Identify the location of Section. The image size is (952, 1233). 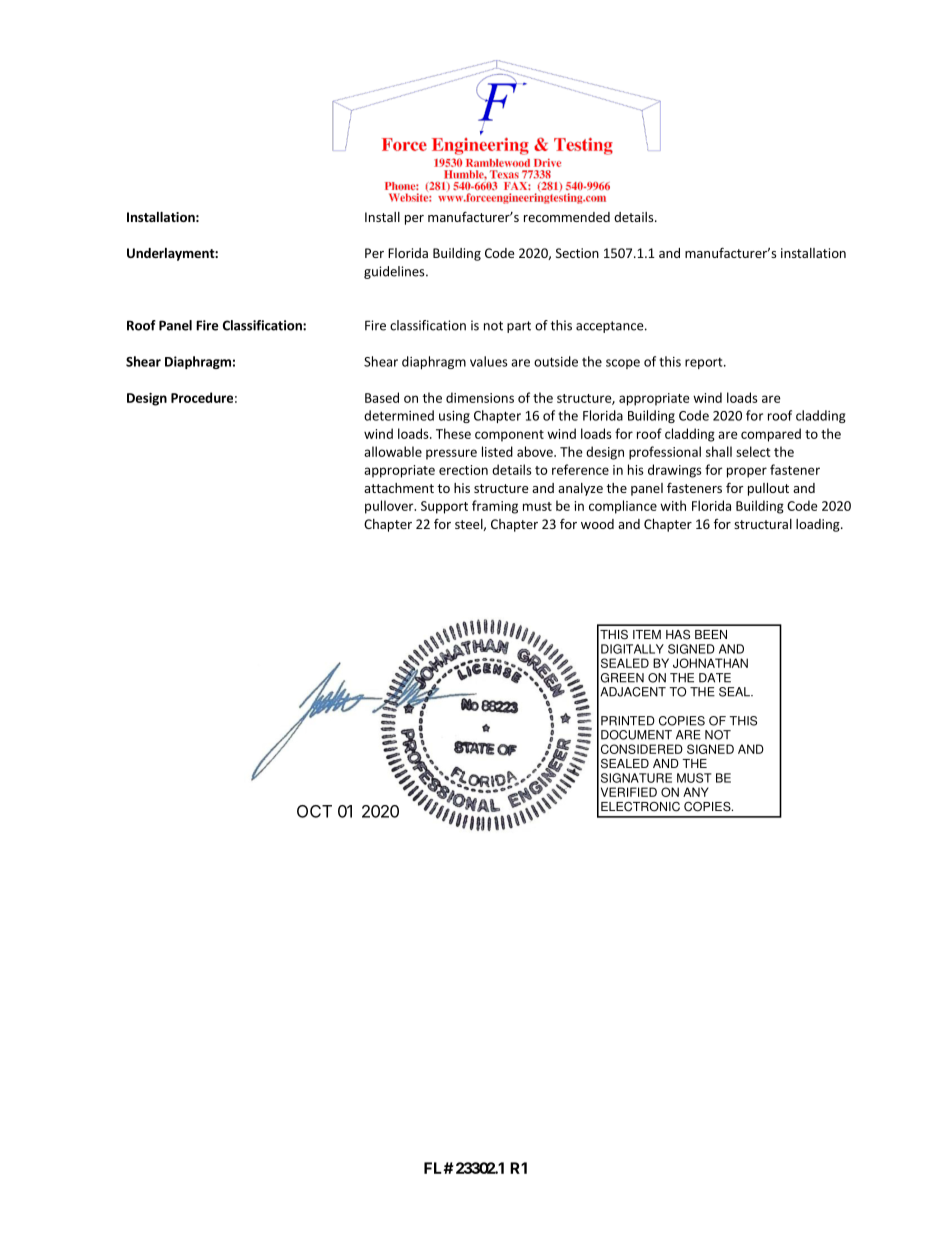
(577, 253).
